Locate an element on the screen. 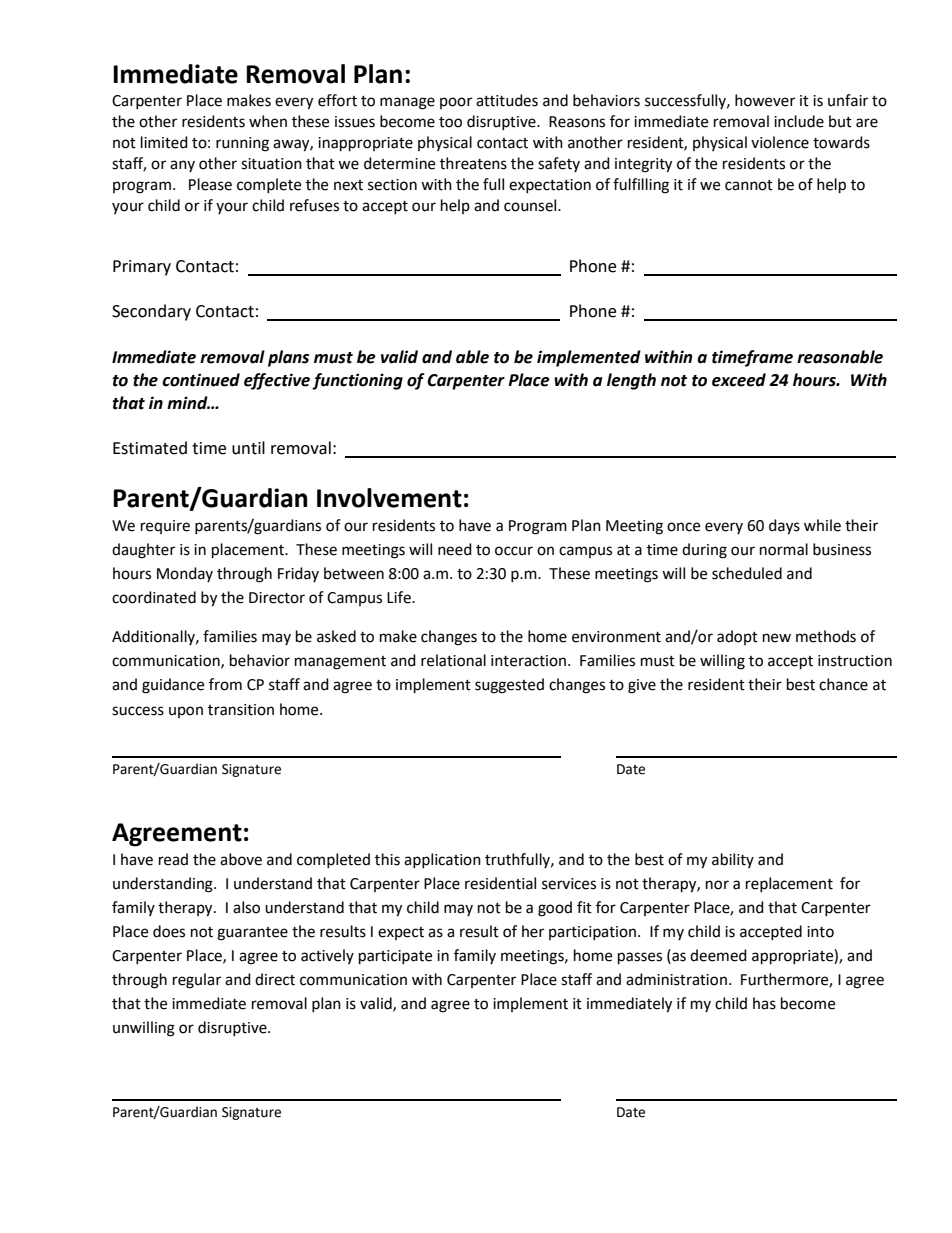 The height and width of the screenshot is (1233, 952). exceed is located at coordinates (739, 380).
